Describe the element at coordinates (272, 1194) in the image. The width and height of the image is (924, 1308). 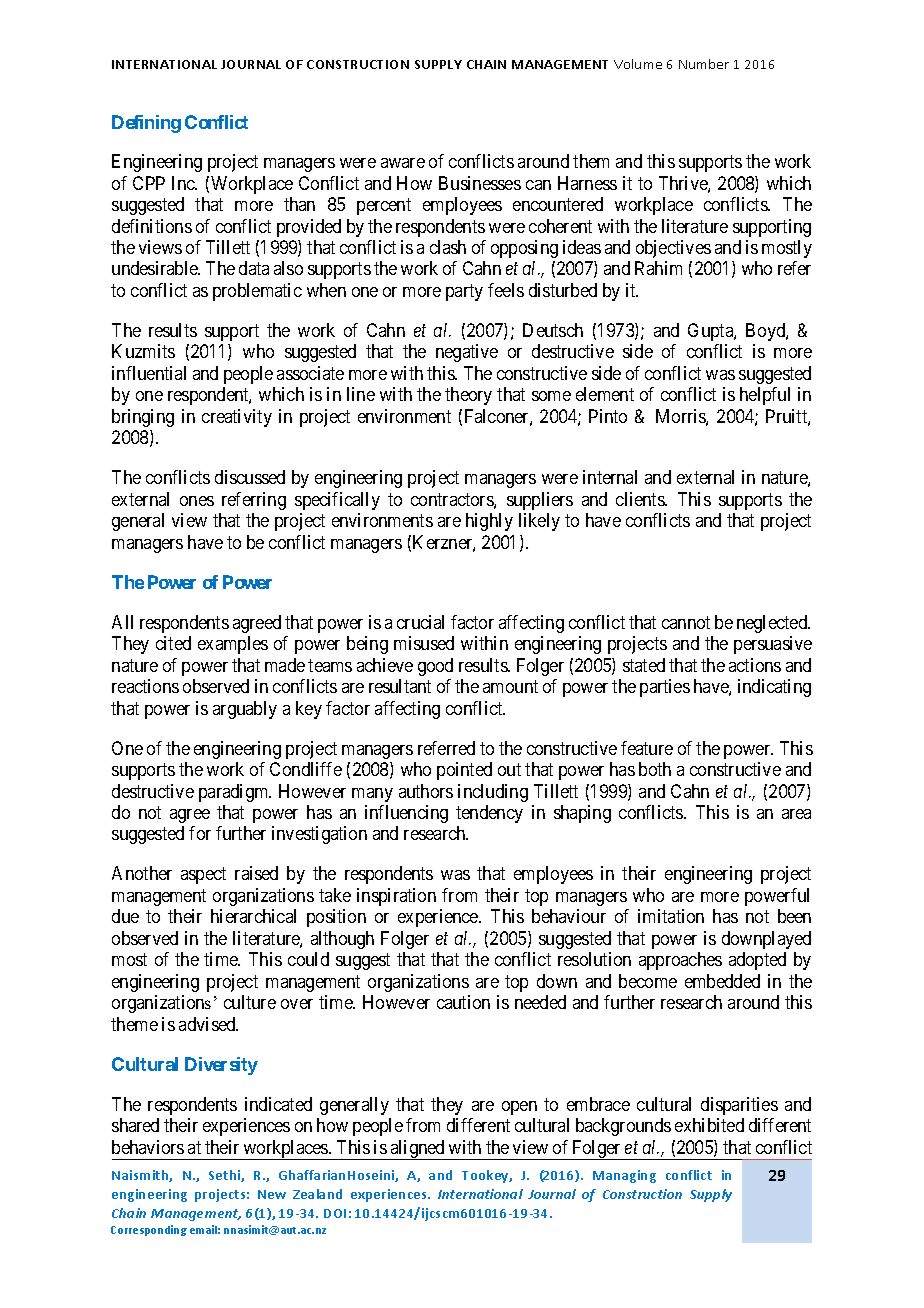
I see `New` at that location.
